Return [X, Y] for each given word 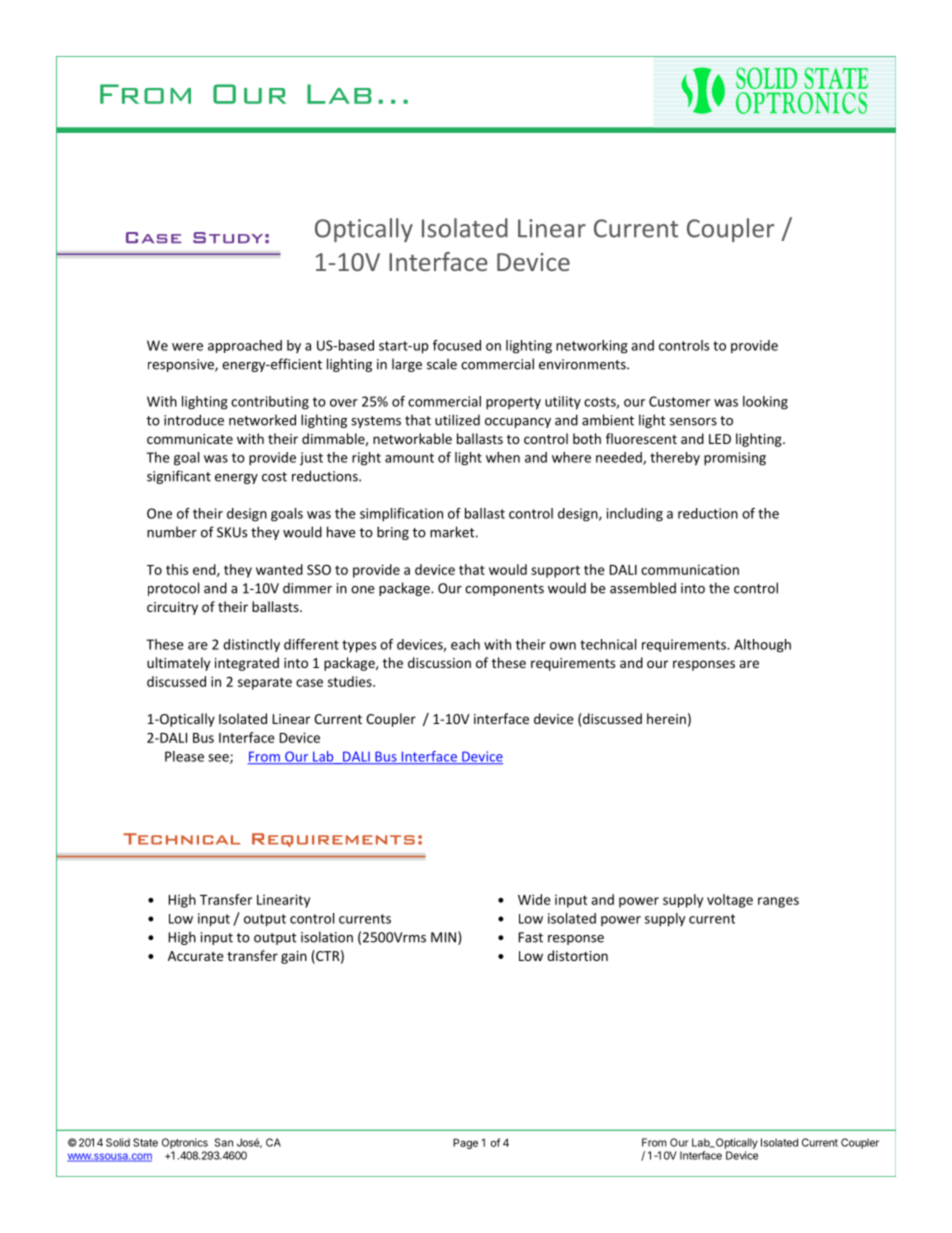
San [224, 1142]
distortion [577, 955]
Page [465, 1143]
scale [442, 364]
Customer [679, 401]
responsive [182, 365]
